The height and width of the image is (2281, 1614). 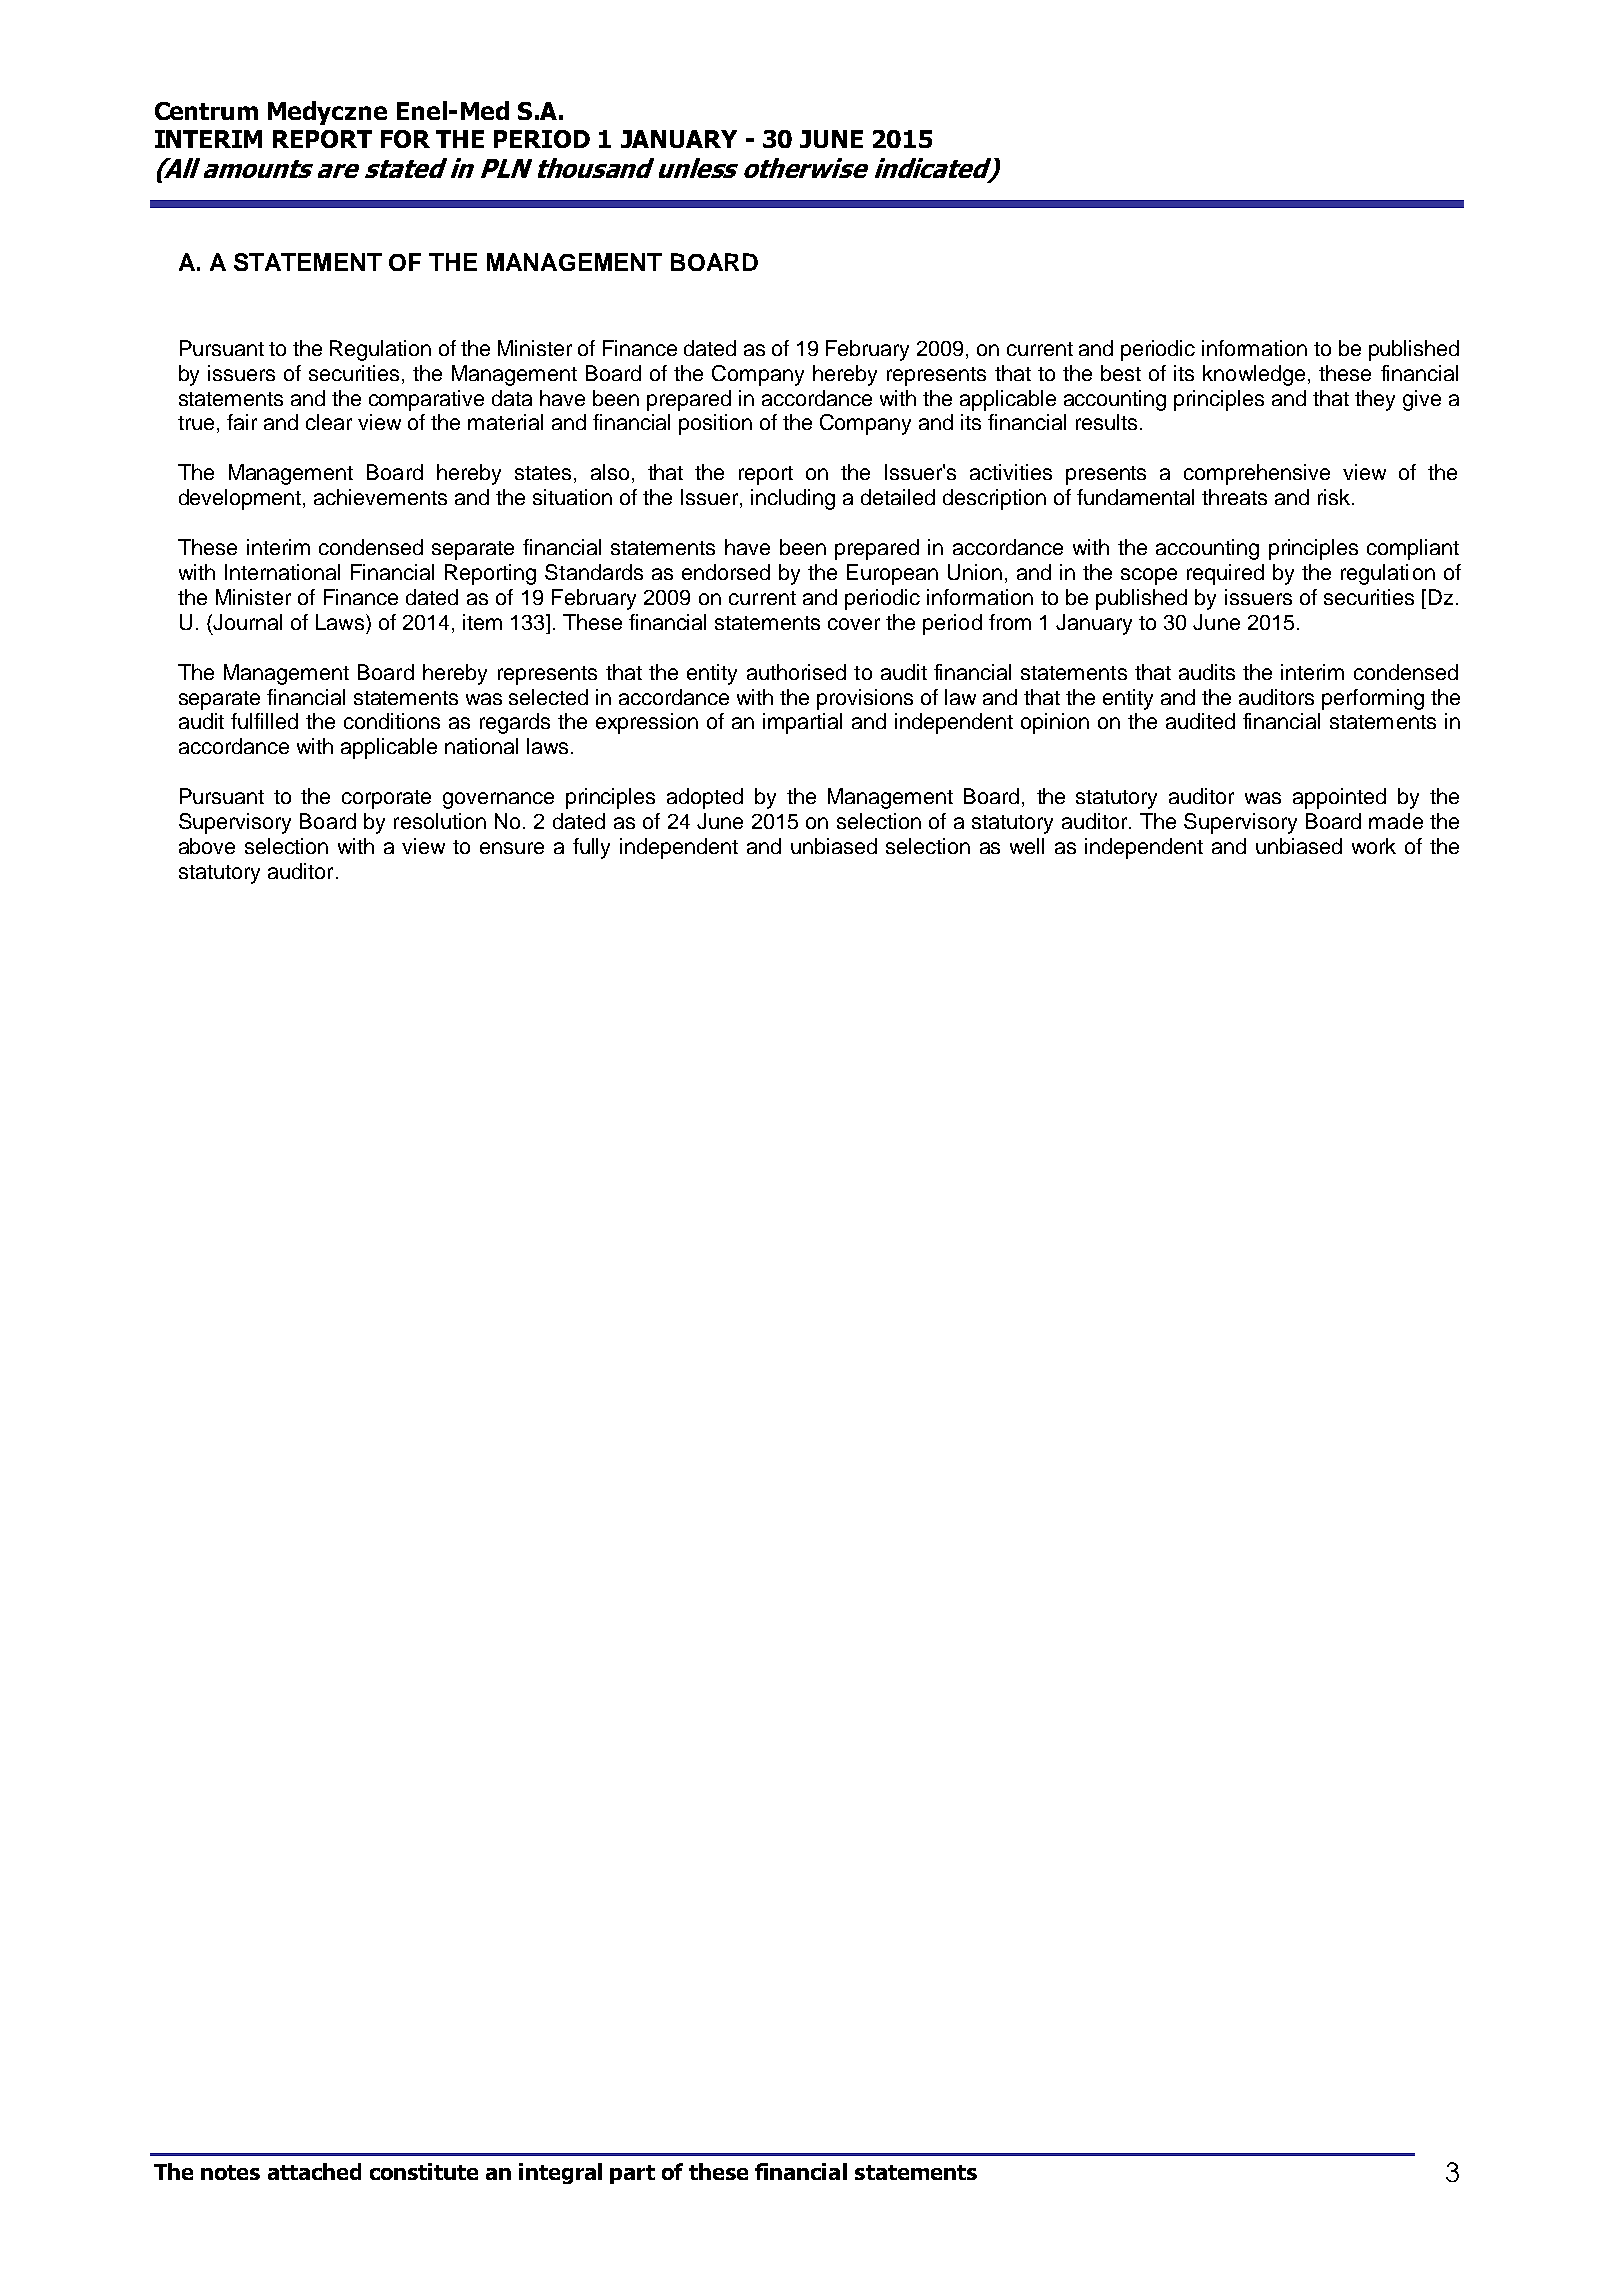 What do you see at coordinates (206, 111) in the image?
I see `Centrum` at bounding box center [206, 111].
